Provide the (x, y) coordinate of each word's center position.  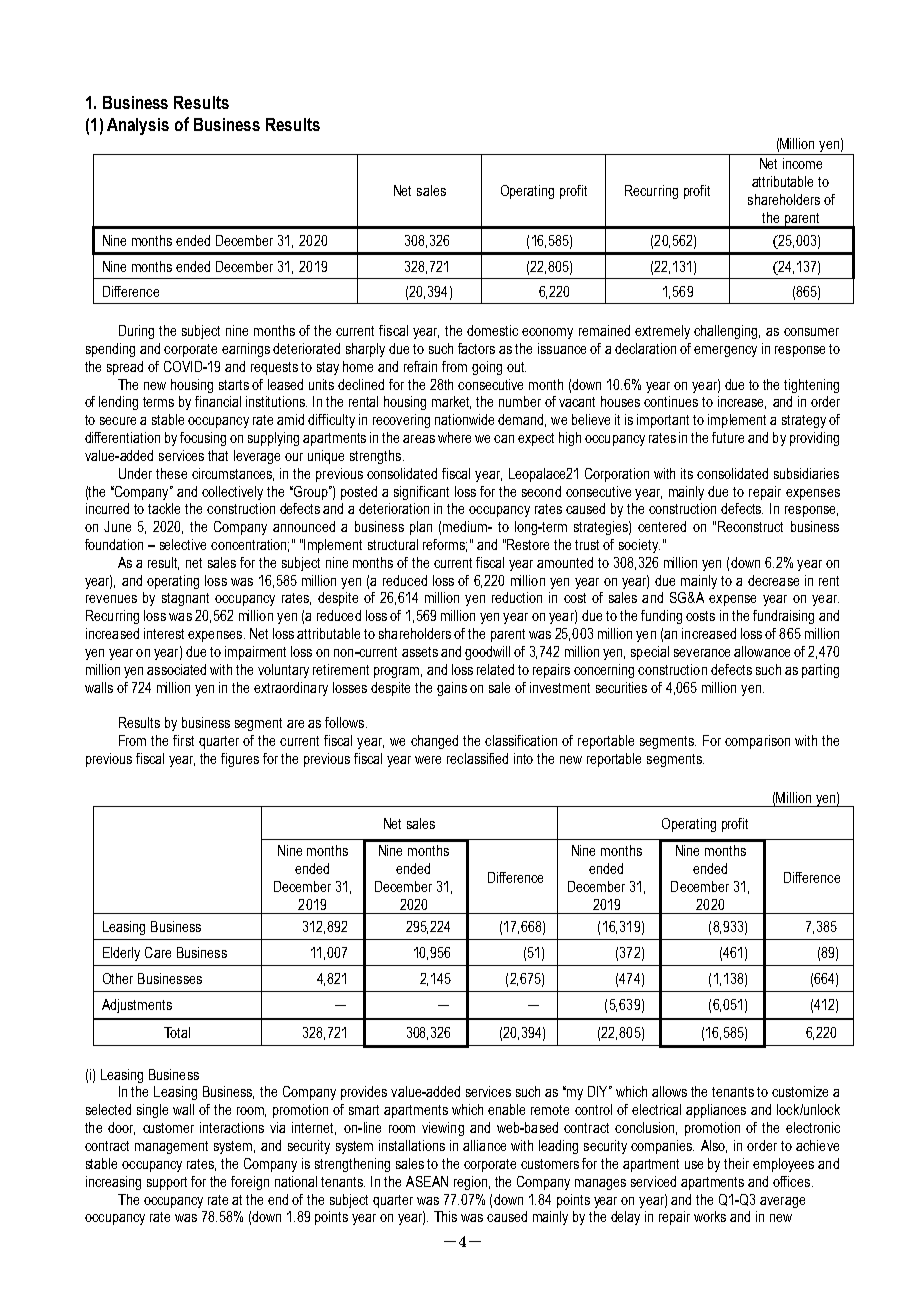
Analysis (138, 126)
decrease (773, 580)
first (183, 740)
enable (506, 1109)
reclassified (477, 758)
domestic (492, 330)
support (167, 1183)
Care (158, 952)
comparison (757, 742)
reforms (445, 545)
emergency (725, 351)
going (487, 368)
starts (234, 385)
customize (800, 1091)
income (802, 163)
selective (183, 544)
